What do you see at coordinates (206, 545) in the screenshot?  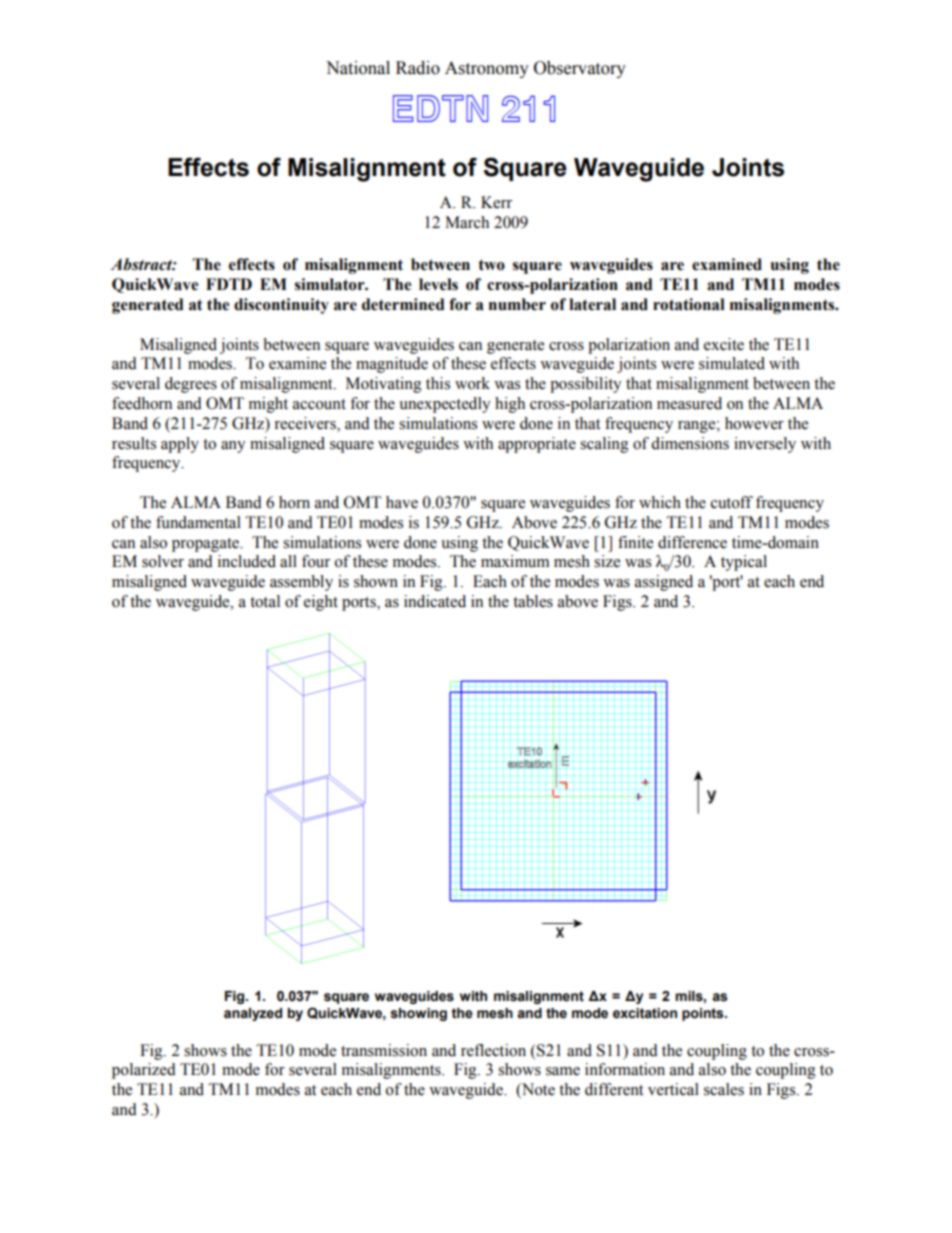 I see `propagate` at bounding box center [206, 545].
